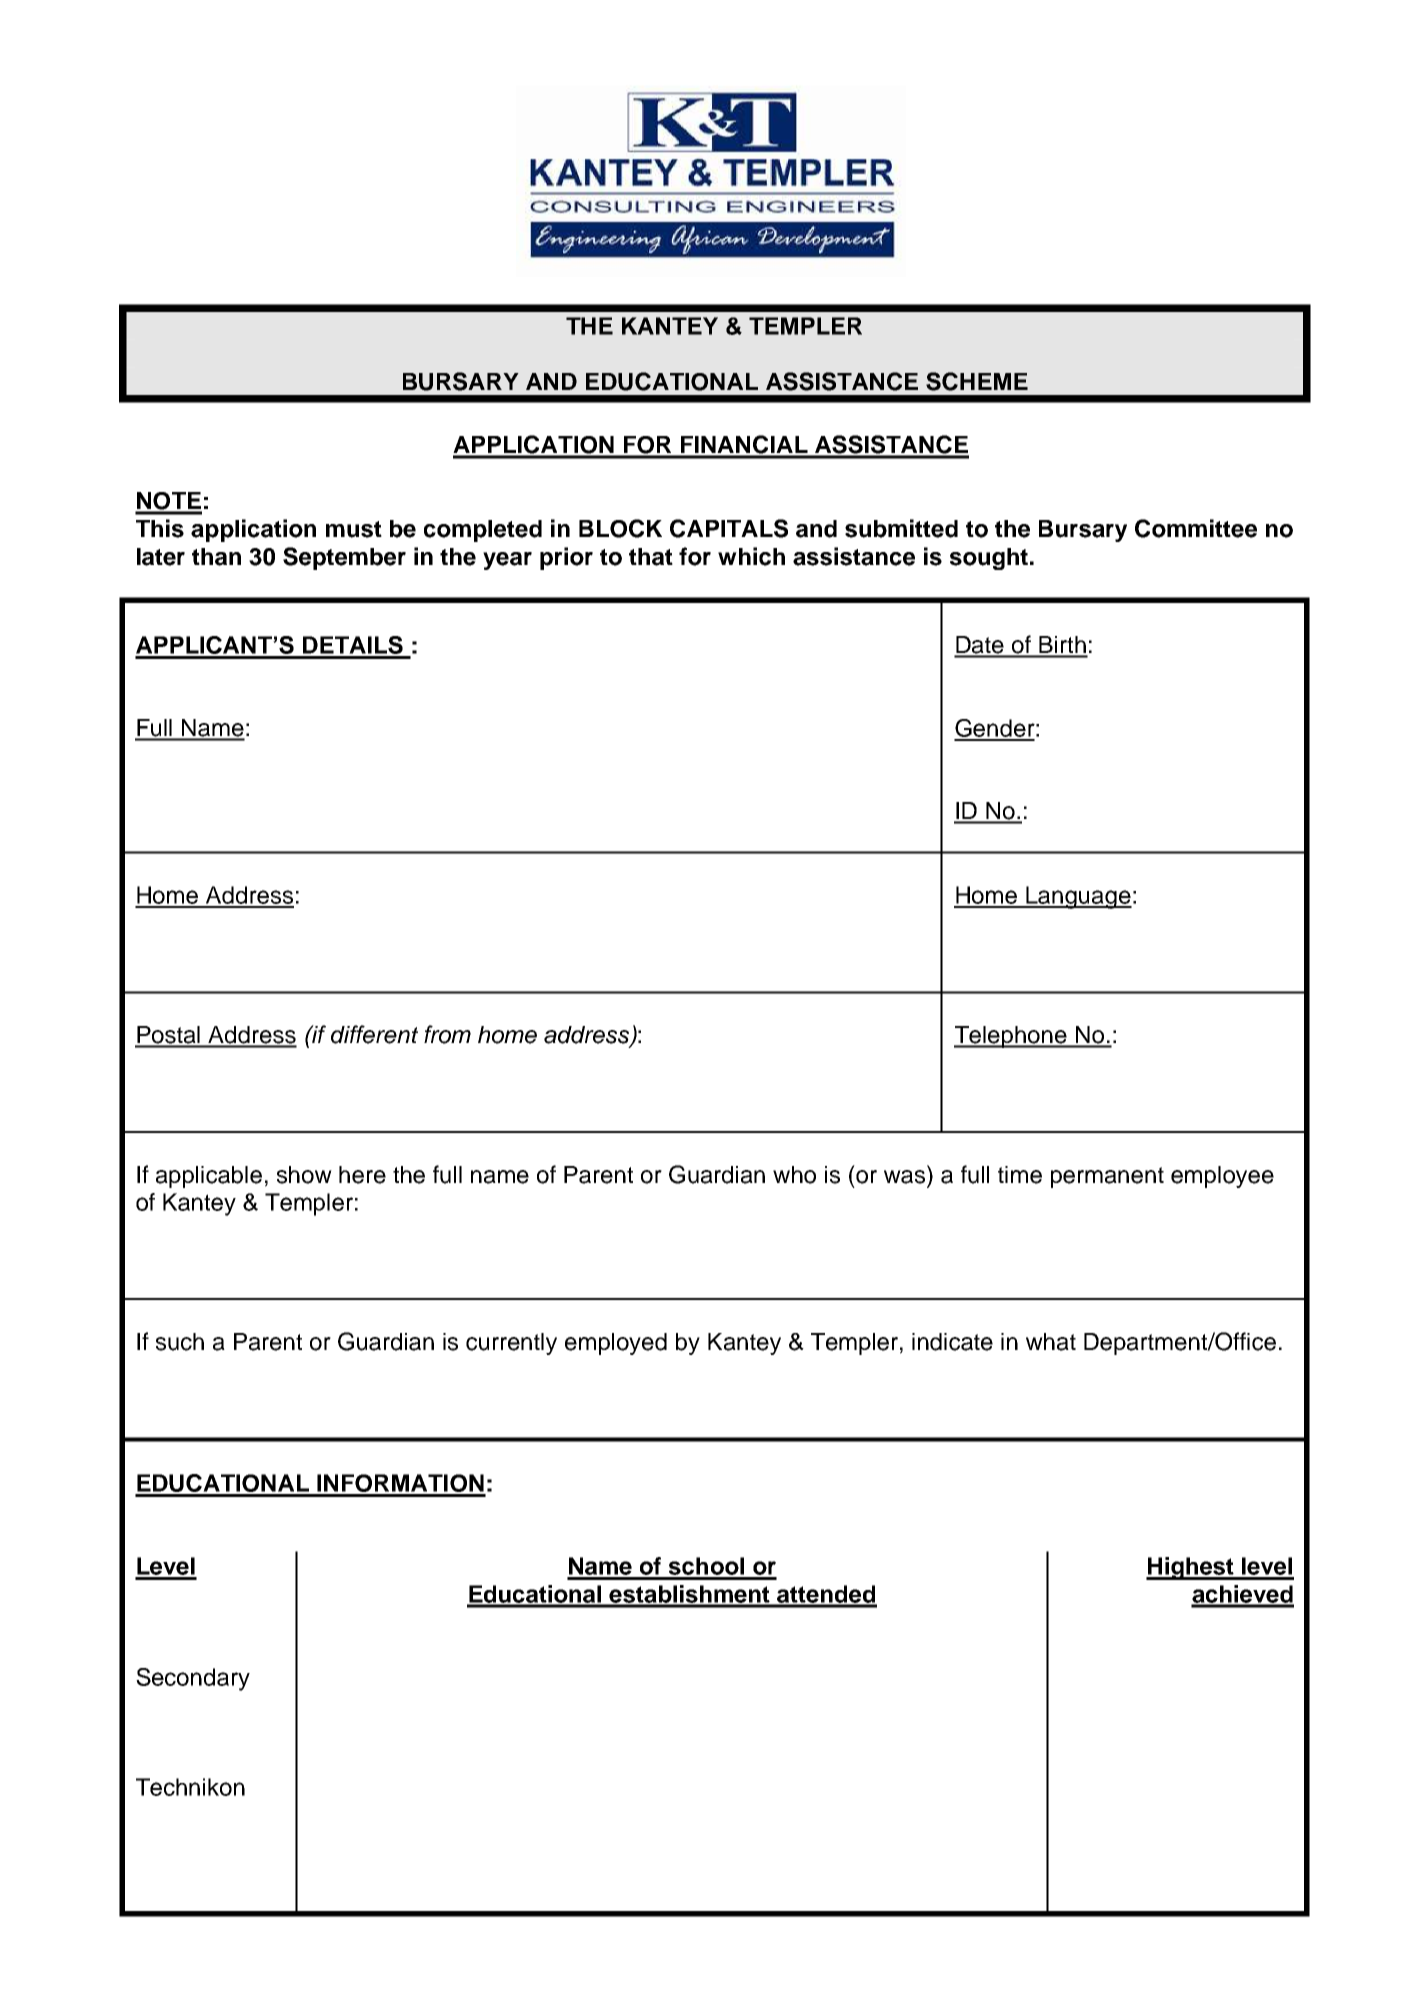  I want to click on must, so click(354, 529).
